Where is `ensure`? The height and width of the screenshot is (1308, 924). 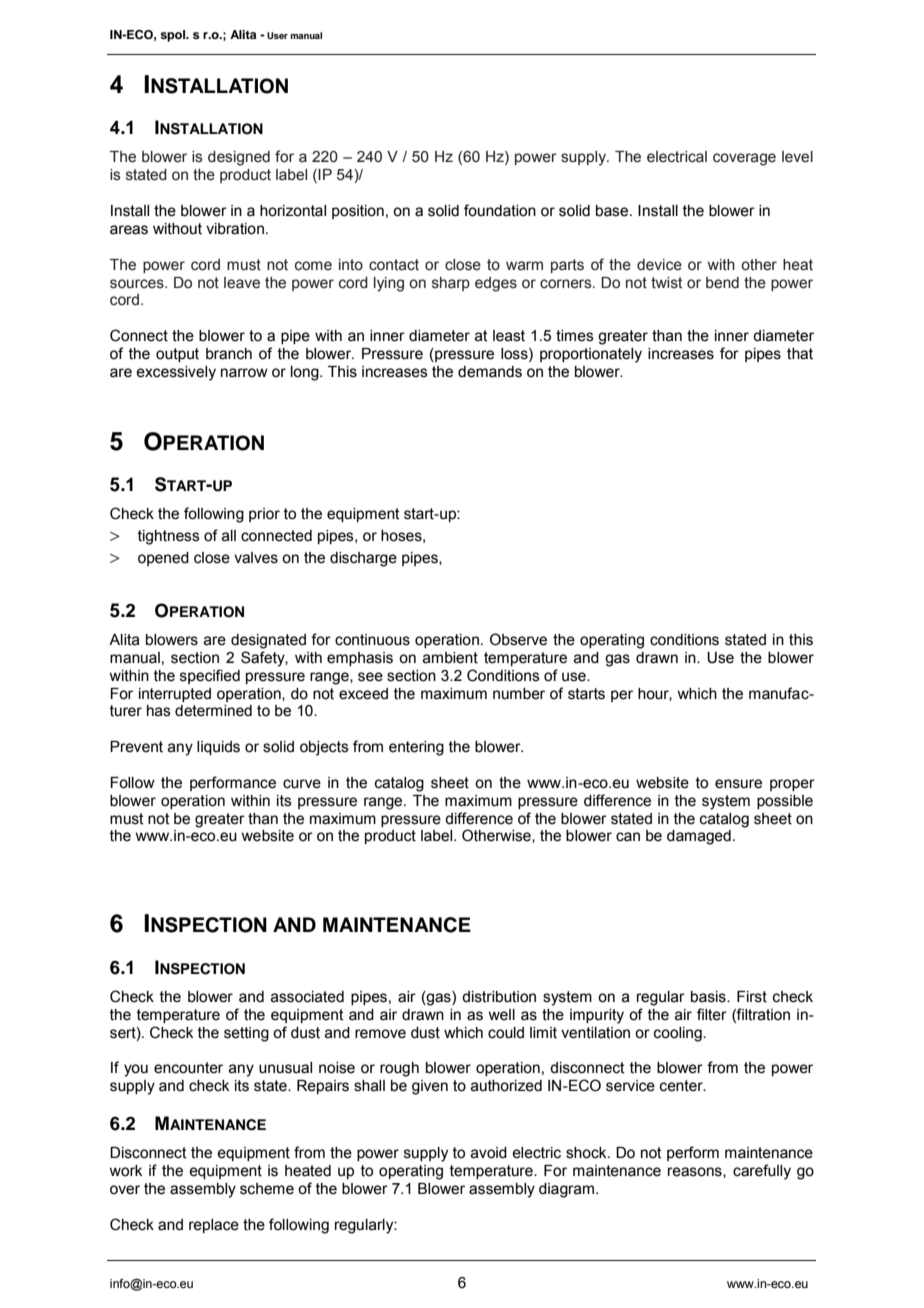 ensure is located at coordinates (738, 784).
